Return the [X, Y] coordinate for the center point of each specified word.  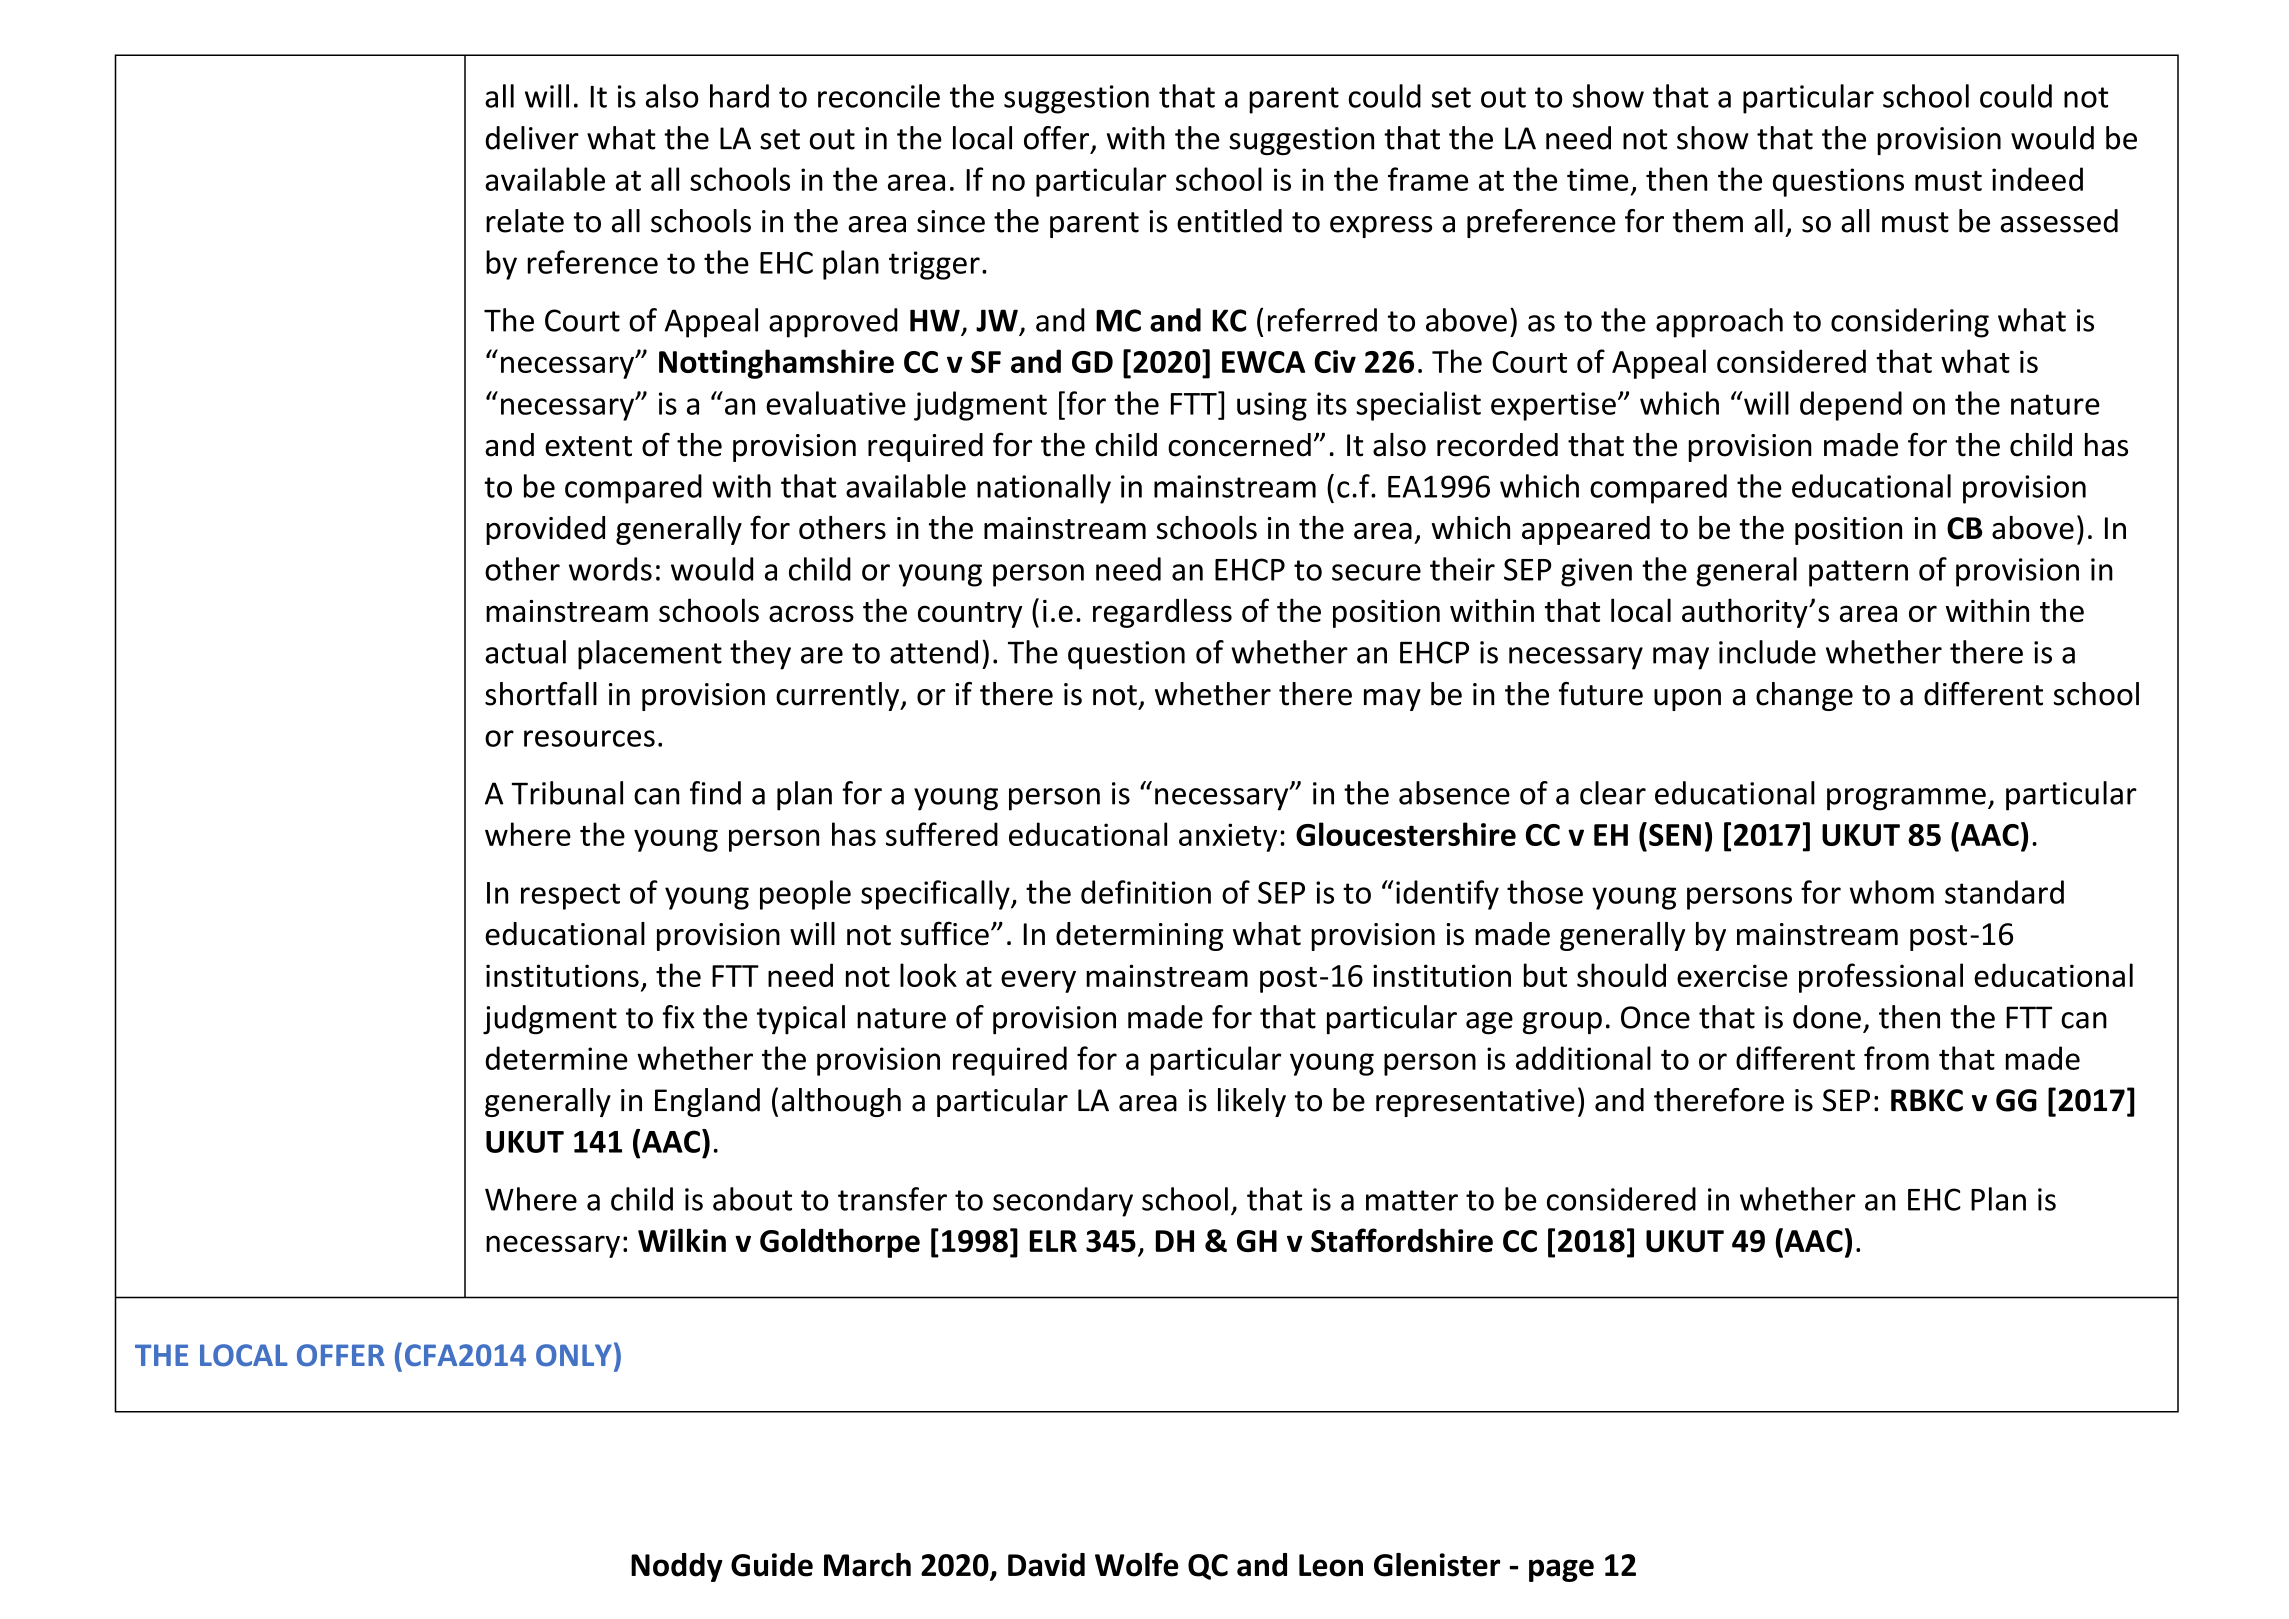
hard [739, 96]
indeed [2037, 179]
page [1561, 1570]
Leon [1331, 1565]
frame [1428, 179]
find [715, 793]
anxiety [1228, 837]
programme [1906, 799]
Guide [772, 1565]
